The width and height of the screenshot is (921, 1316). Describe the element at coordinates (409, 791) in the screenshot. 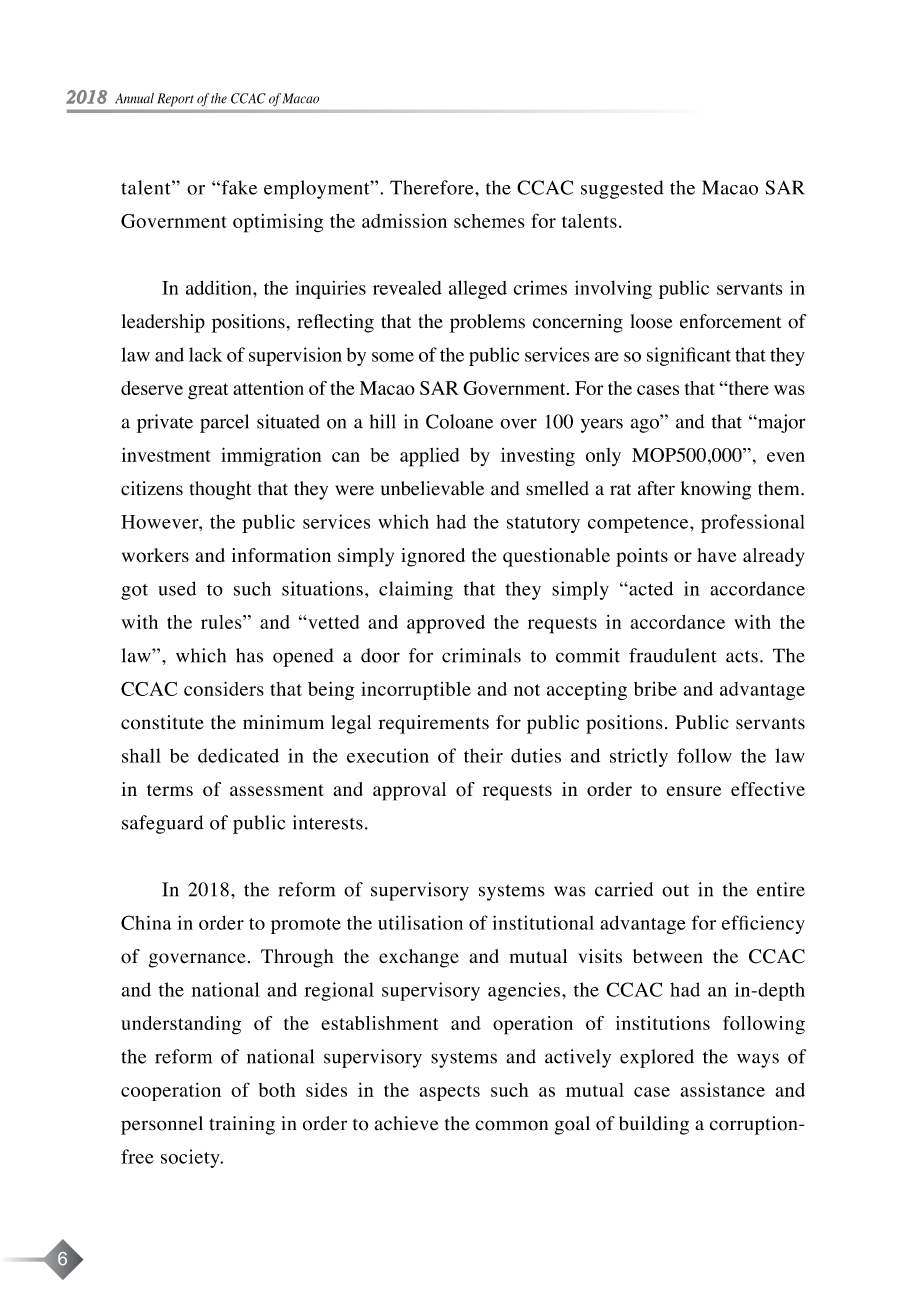

I see `approval` at that location.
